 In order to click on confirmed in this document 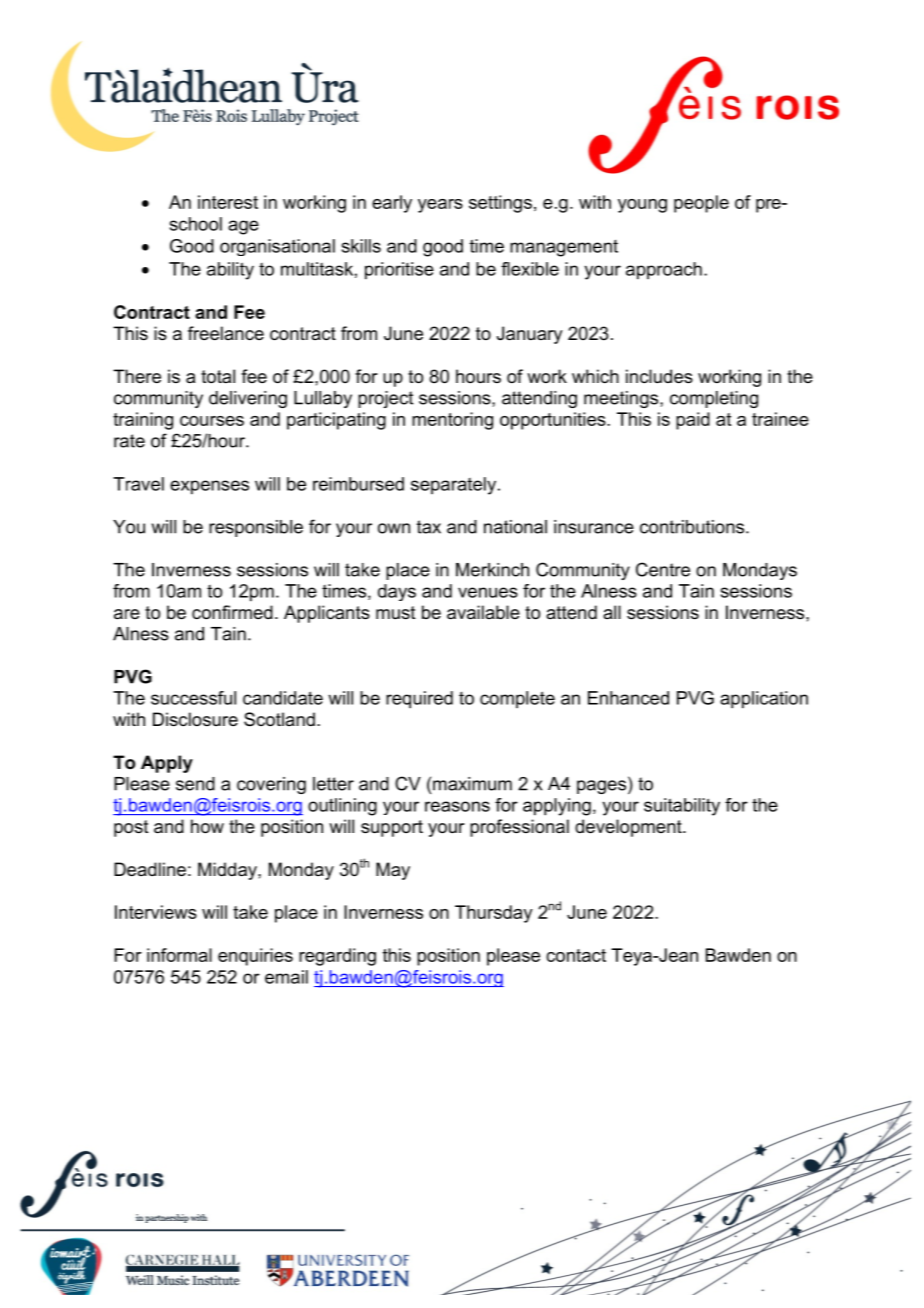, I will do `click(232, 612)`.
